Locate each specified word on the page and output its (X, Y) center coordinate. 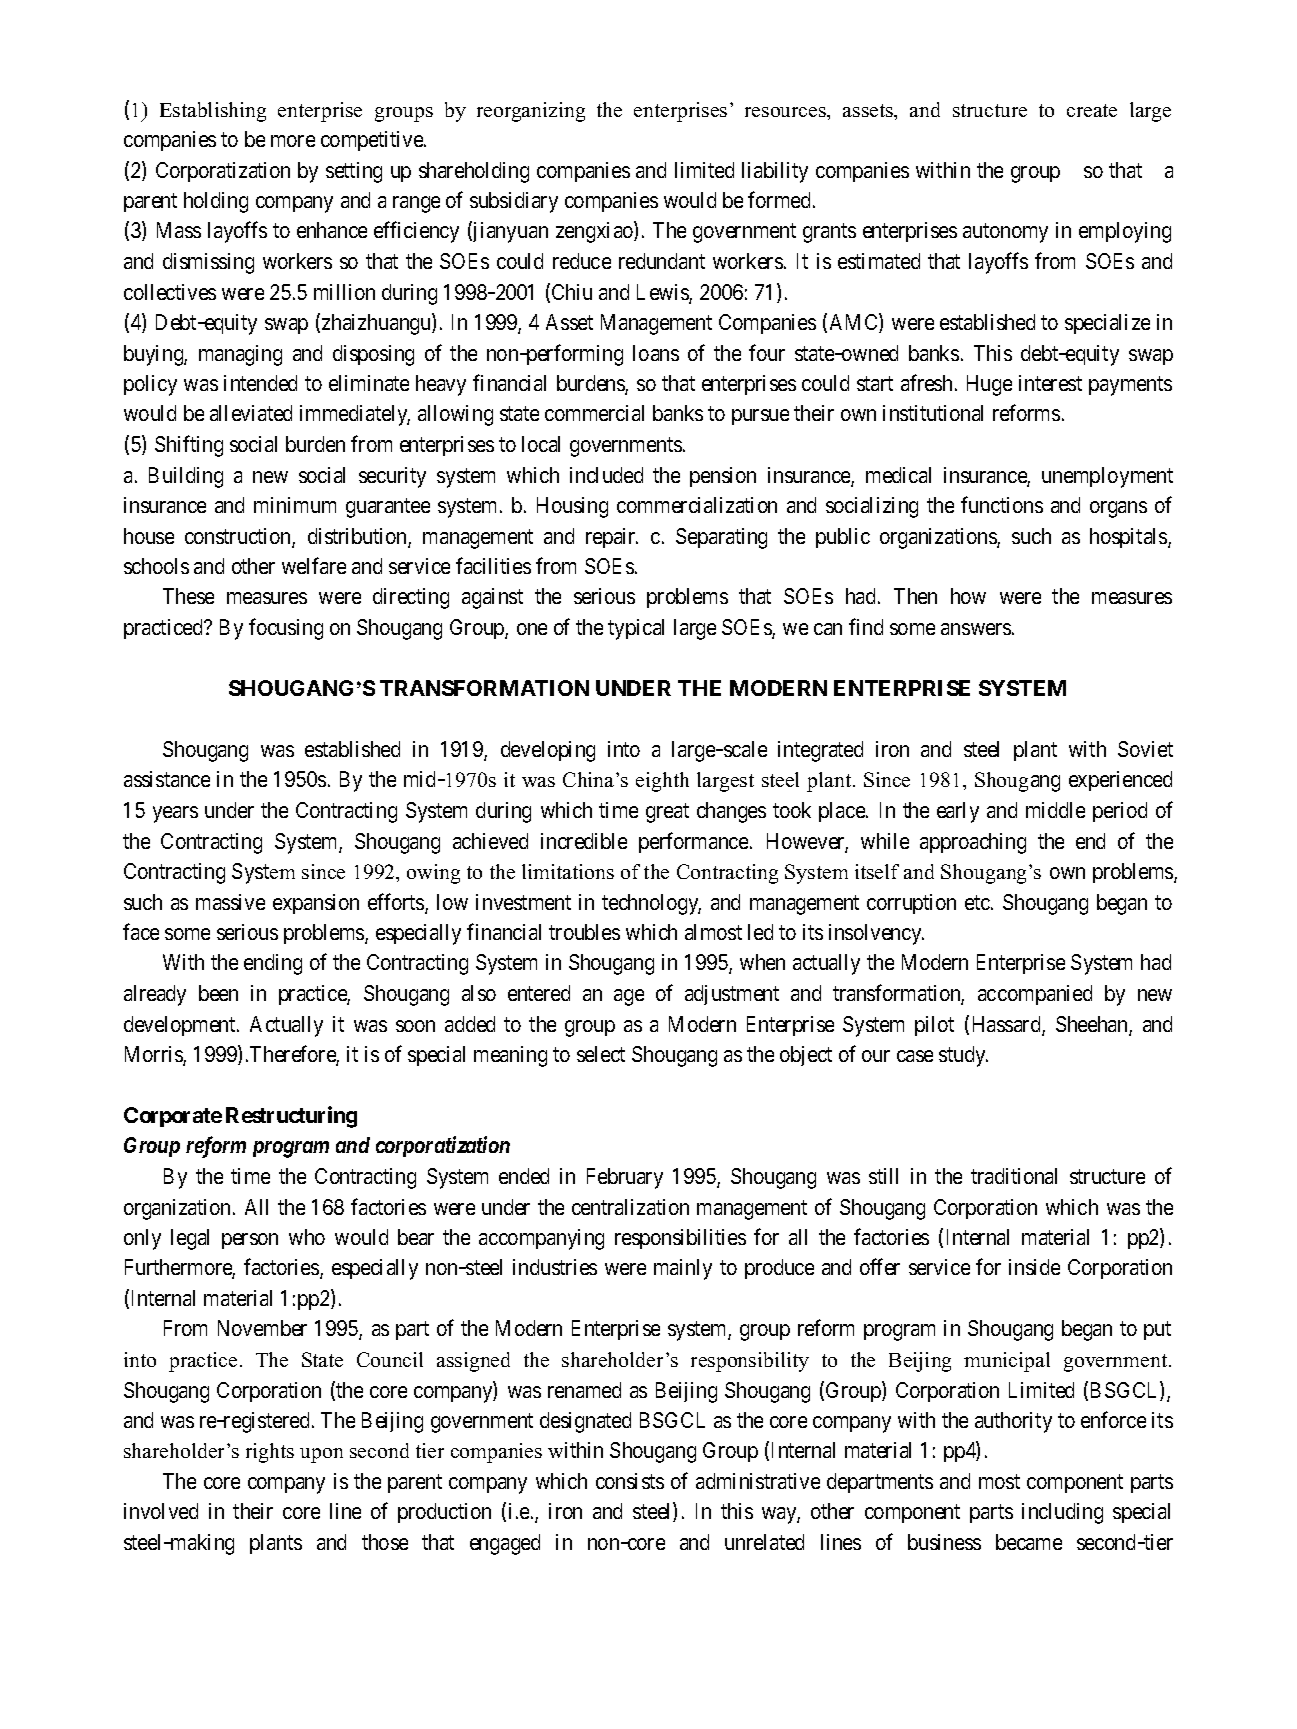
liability (775, 172)
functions (1002, 504)
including (1062, 1513)
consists (630, 1481)
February (625, 1178)
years (175, 814)
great (667, 813)
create (1092, 110)
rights (270, 1453)
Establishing (213, 112)
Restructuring (291, 1117)
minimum (295, 505)
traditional (1014, 1176)
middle (1055, 810)
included (606, 475)
